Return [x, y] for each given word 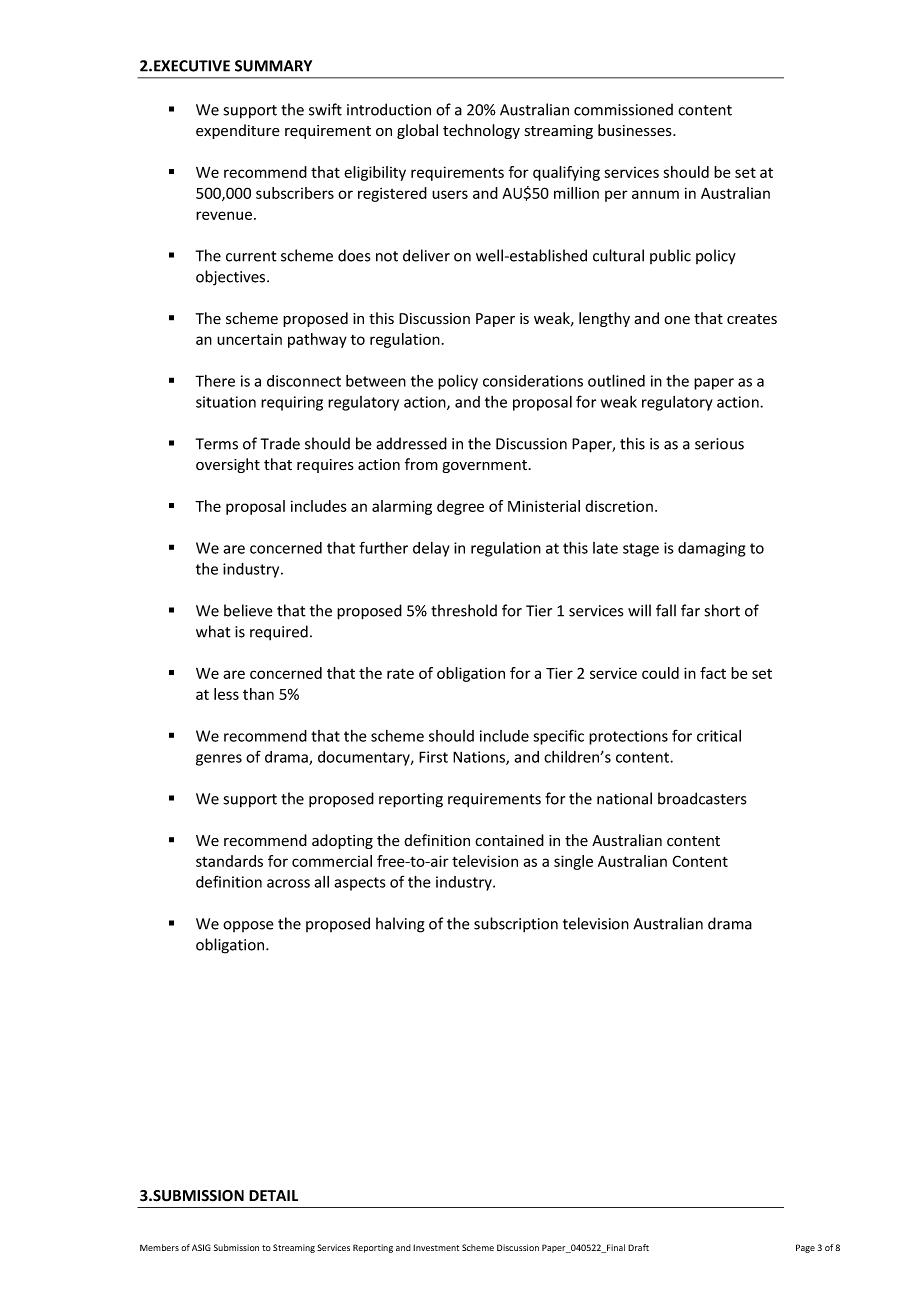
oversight [228, 465]
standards [229, 861]
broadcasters [702, 798]
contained [509, 840]
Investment [436, 1247]
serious [719, 444]
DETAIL [273, 1195]
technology [481, 131]
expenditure [238, 131]
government [485, 466]
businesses [636, 130]
